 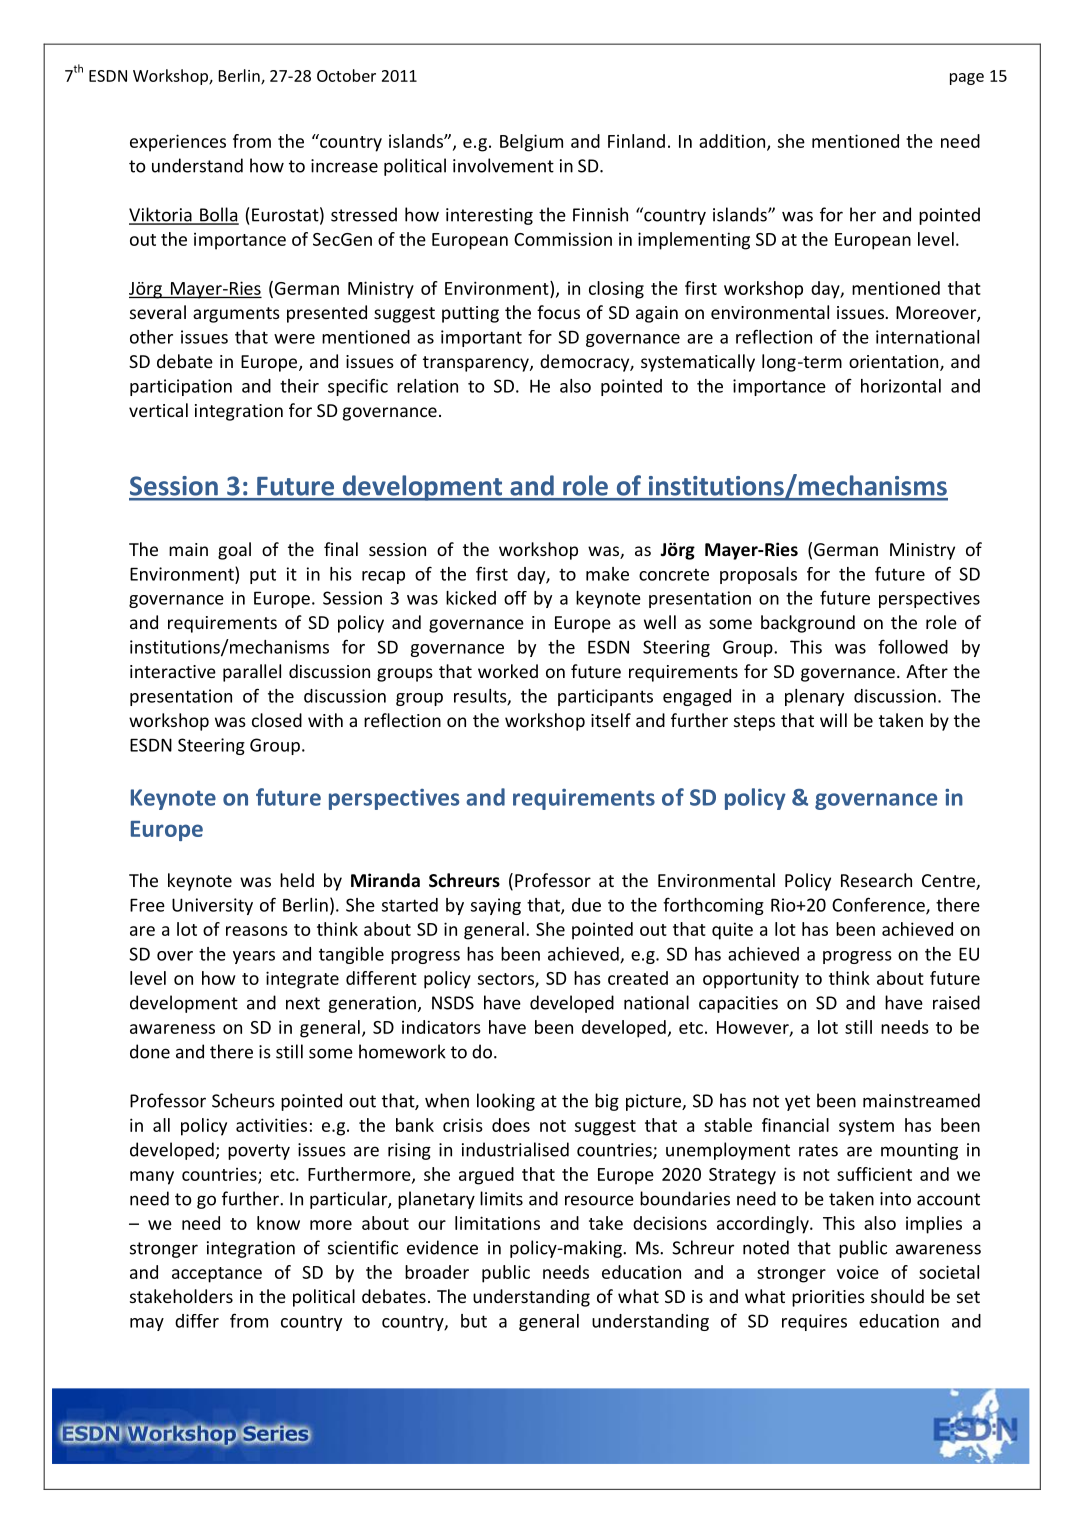 What do you see at coordinates (901, 386) in the image?
I see `horizontal` at bounding box center [901, 386].
